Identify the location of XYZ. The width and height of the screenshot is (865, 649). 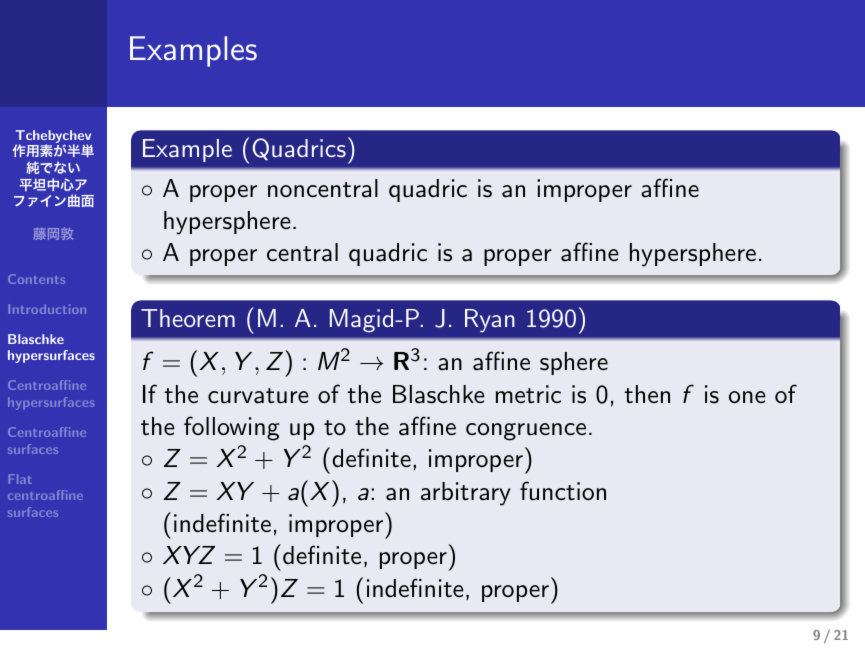
(189, 555).
